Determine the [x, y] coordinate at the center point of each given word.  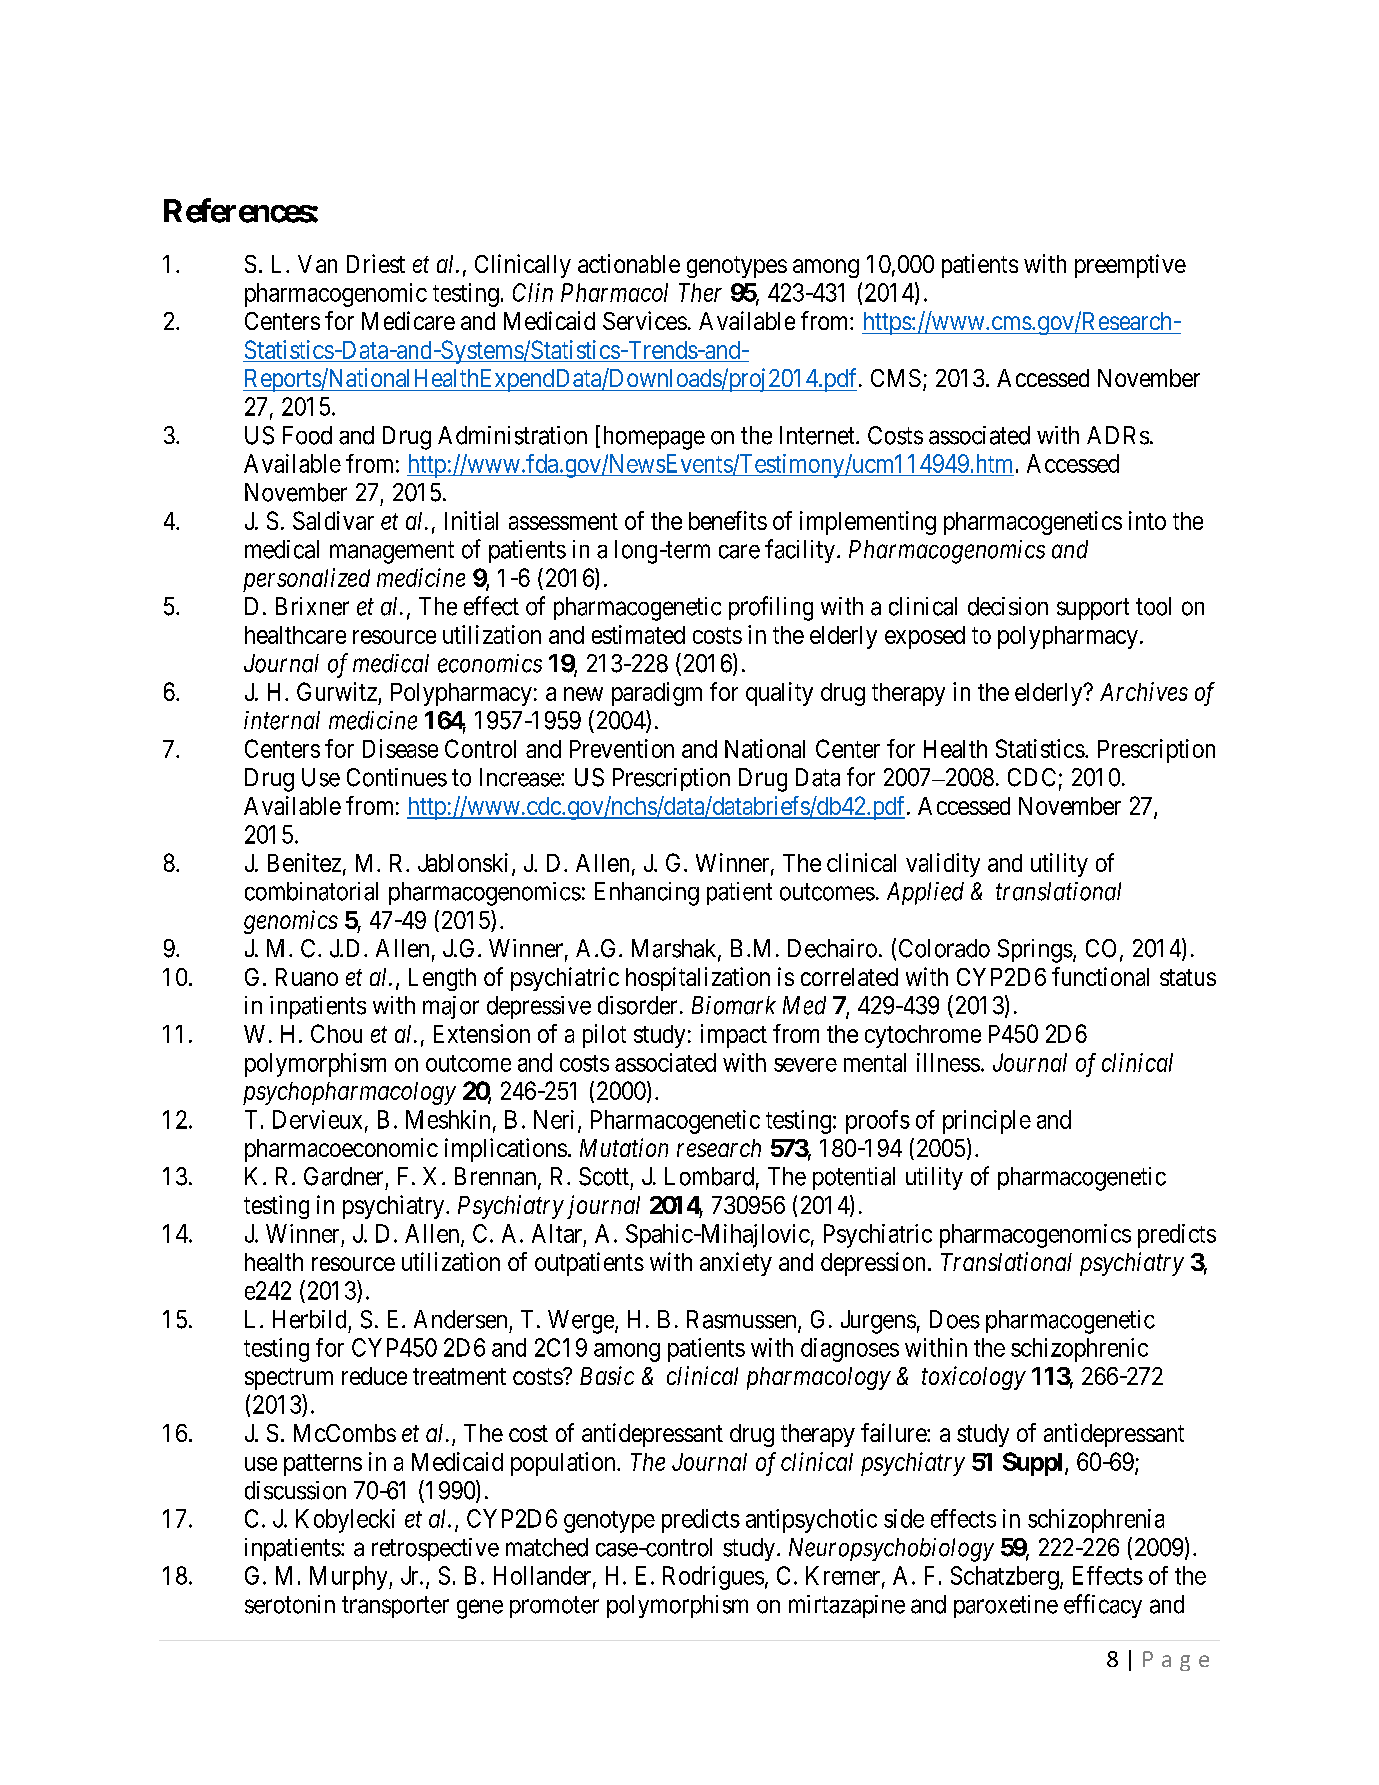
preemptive [1130, 266]
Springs [1035, 951]
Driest [376, 263]
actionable [629, 263]
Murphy [350, 1578]
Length [442, 979]
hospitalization [698, 979]
